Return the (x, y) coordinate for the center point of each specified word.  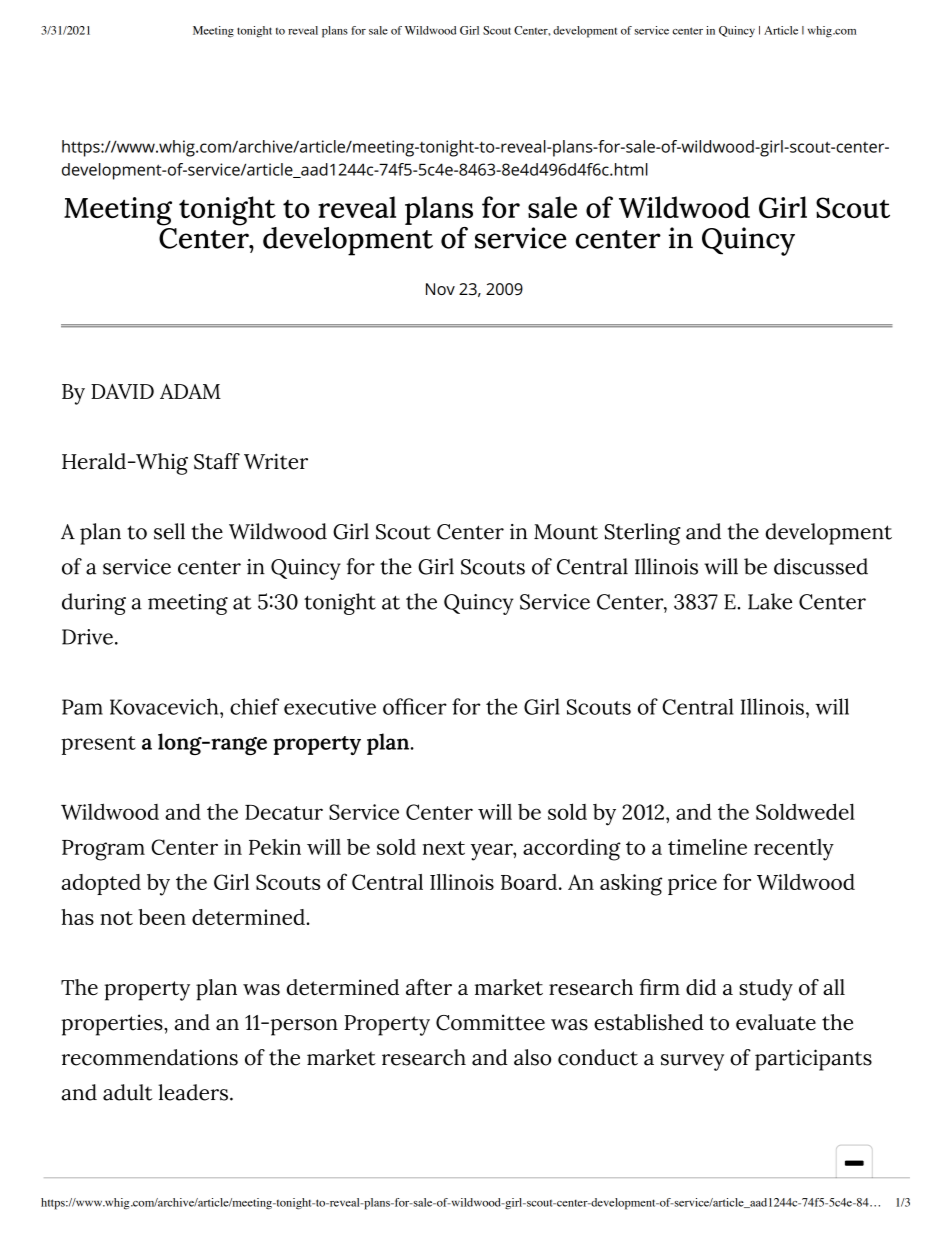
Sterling (643, 534)
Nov (440, 289)
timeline (707, 847)
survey (692, 1062)
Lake (770, 601)
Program (103, 850)
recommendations (150, 1057)
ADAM (190, 391)
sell (169, 531)
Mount (566, 532)
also (532, 1057)
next (444, 848)
